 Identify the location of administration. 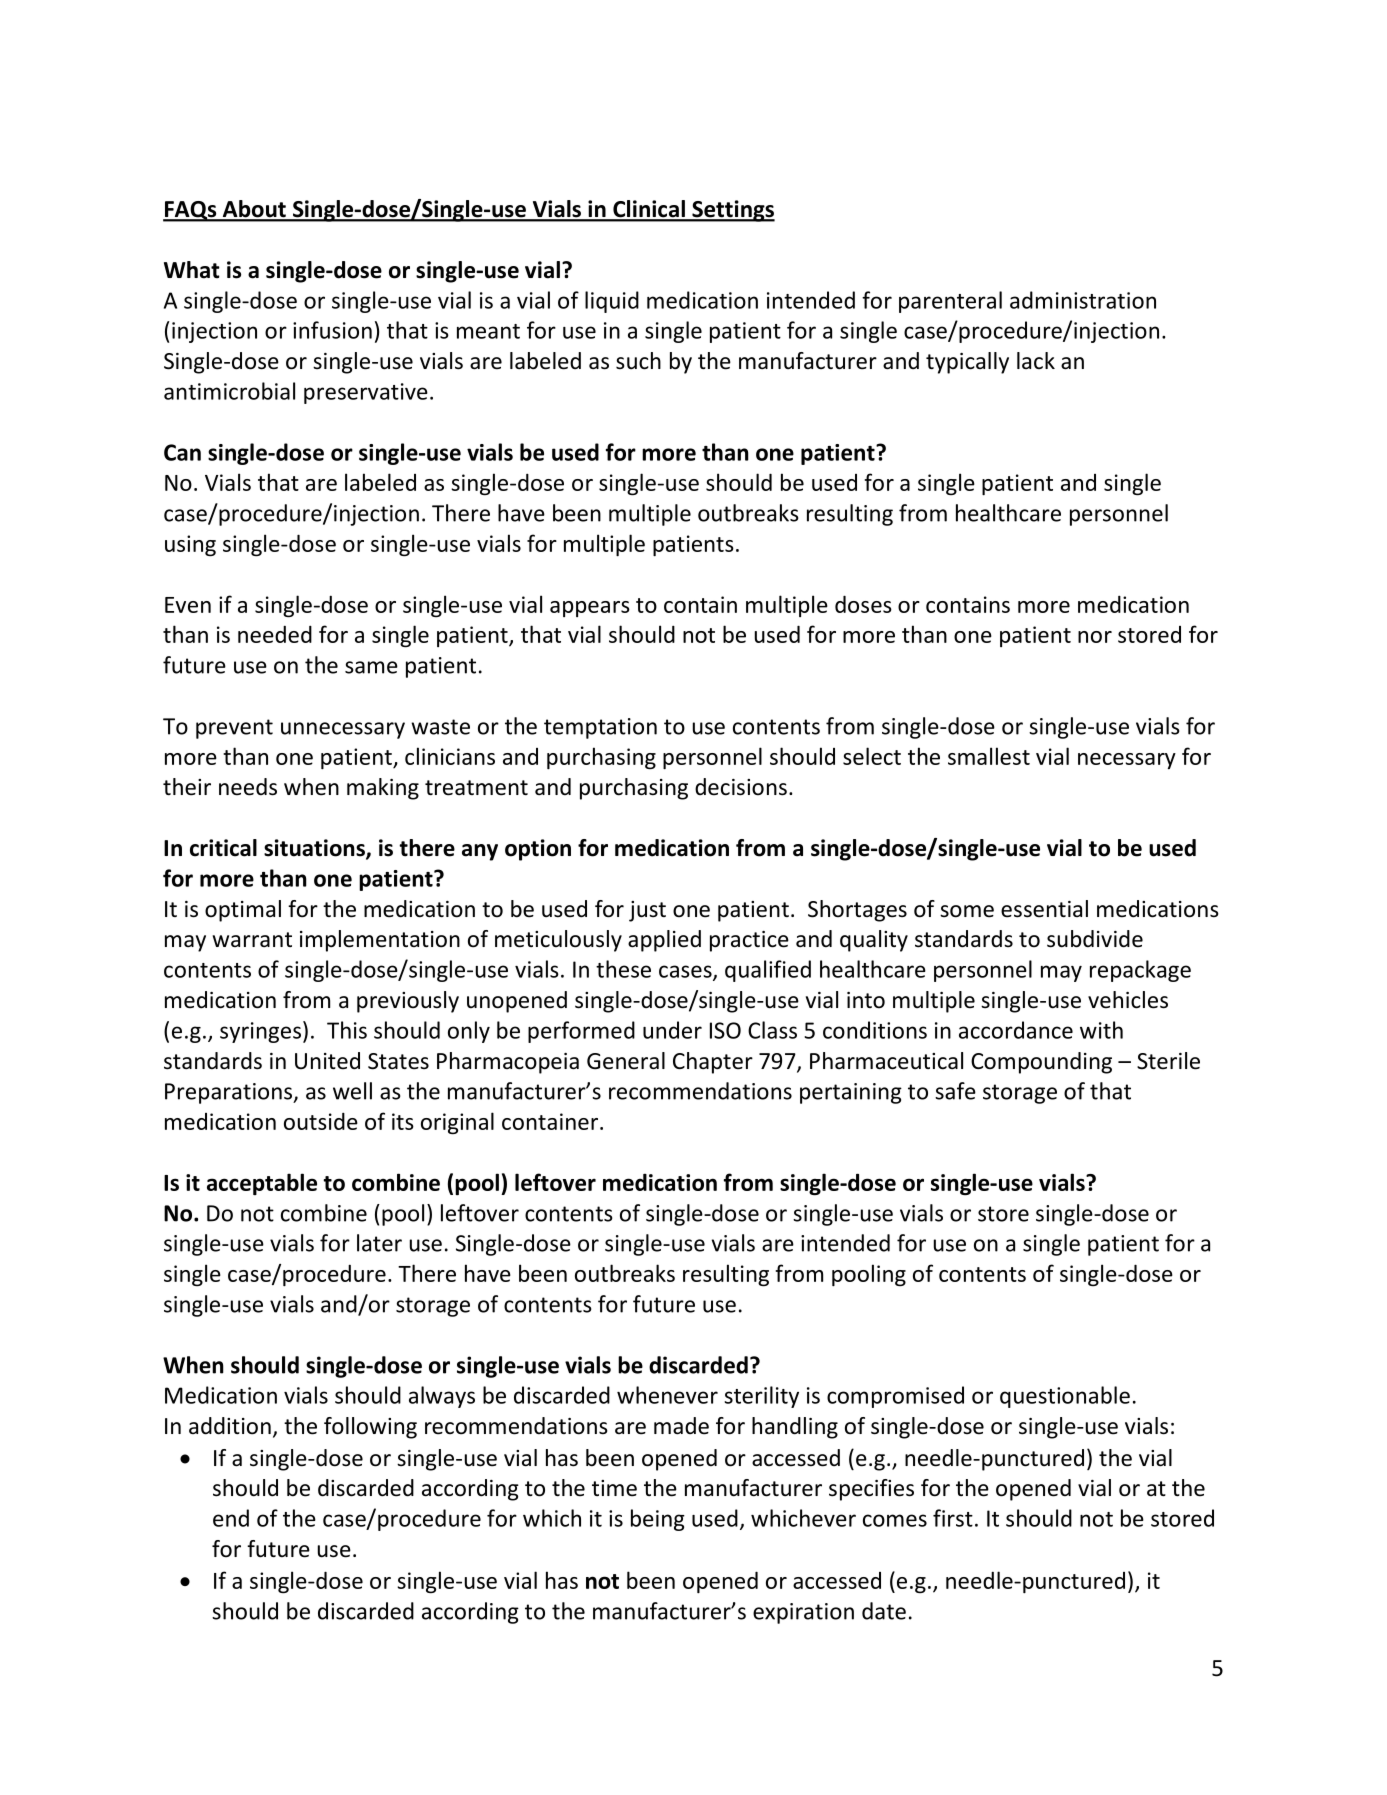
(1083, 300).
